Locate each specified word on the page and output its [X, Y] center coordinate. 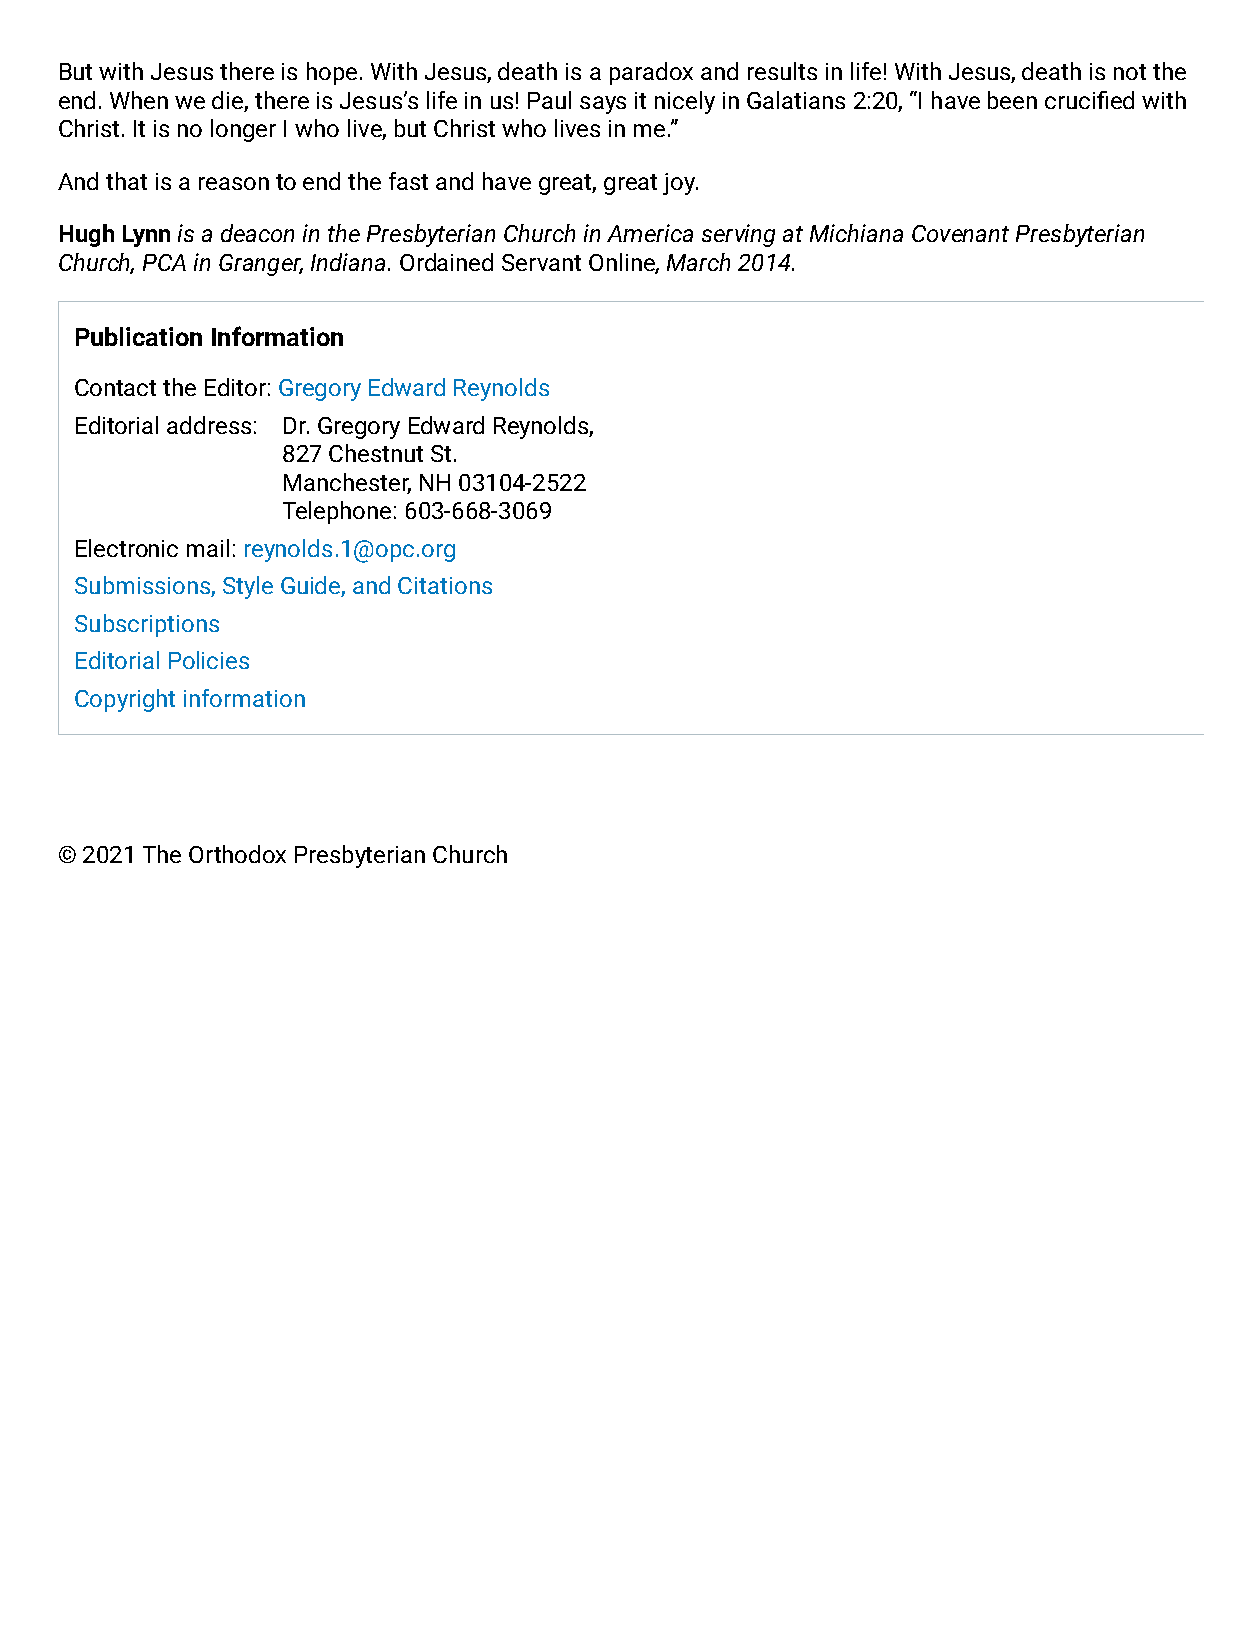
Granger [261, 265]
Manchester [347, 483]
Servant [541, 262]
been [1012, 100]
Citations [445, 585]
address [209, 425]
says [603, 105]
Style [248, 587]
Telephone [337, 512]
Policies [209, 660]
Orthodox [237, 854]
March [698, 262]
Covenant [960, 233]
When [139, 100]
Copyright [125, 700]
